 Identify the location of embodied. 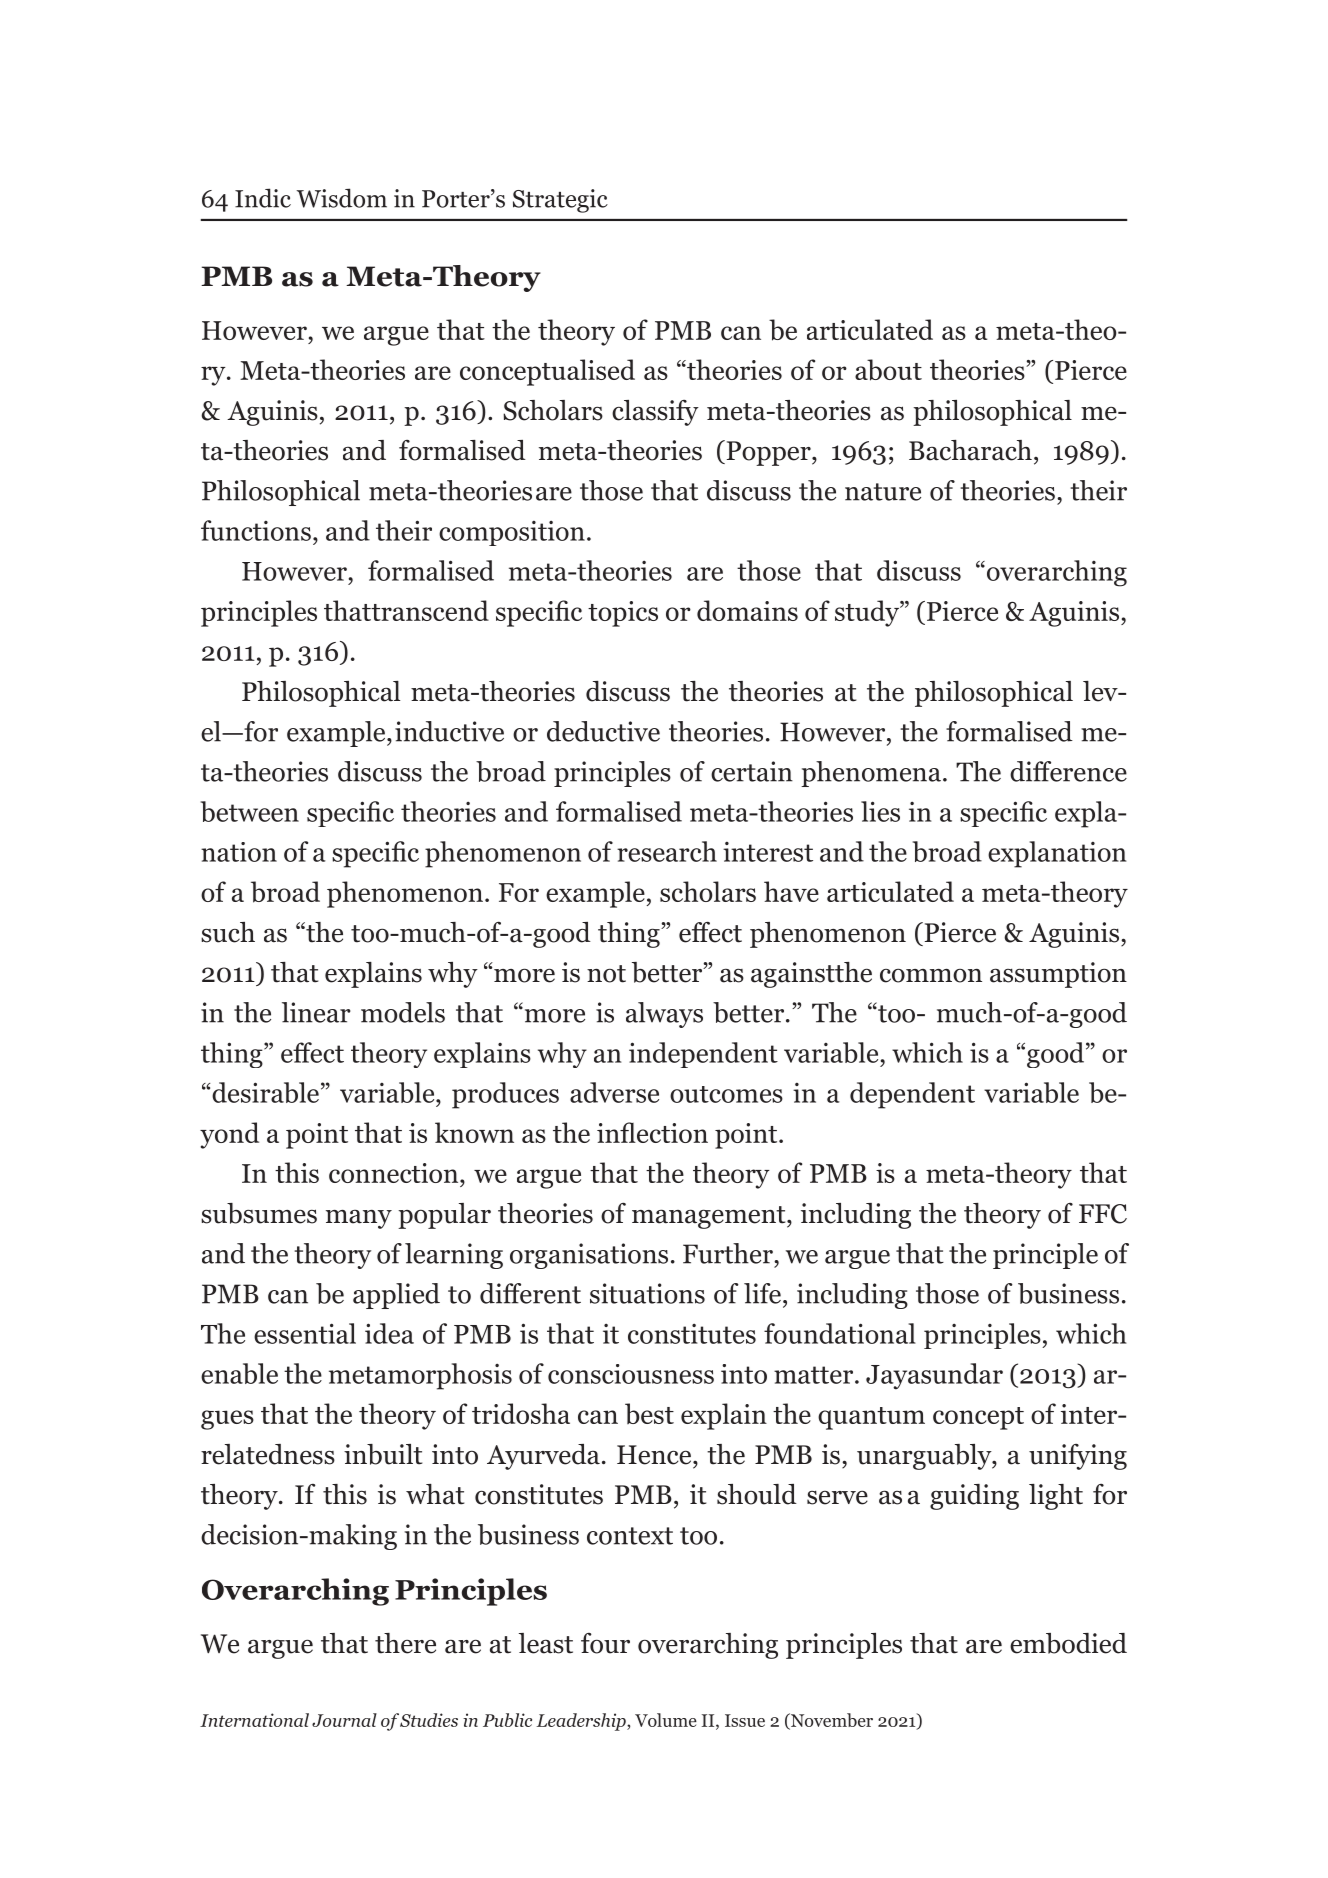
(1068, 1643).
